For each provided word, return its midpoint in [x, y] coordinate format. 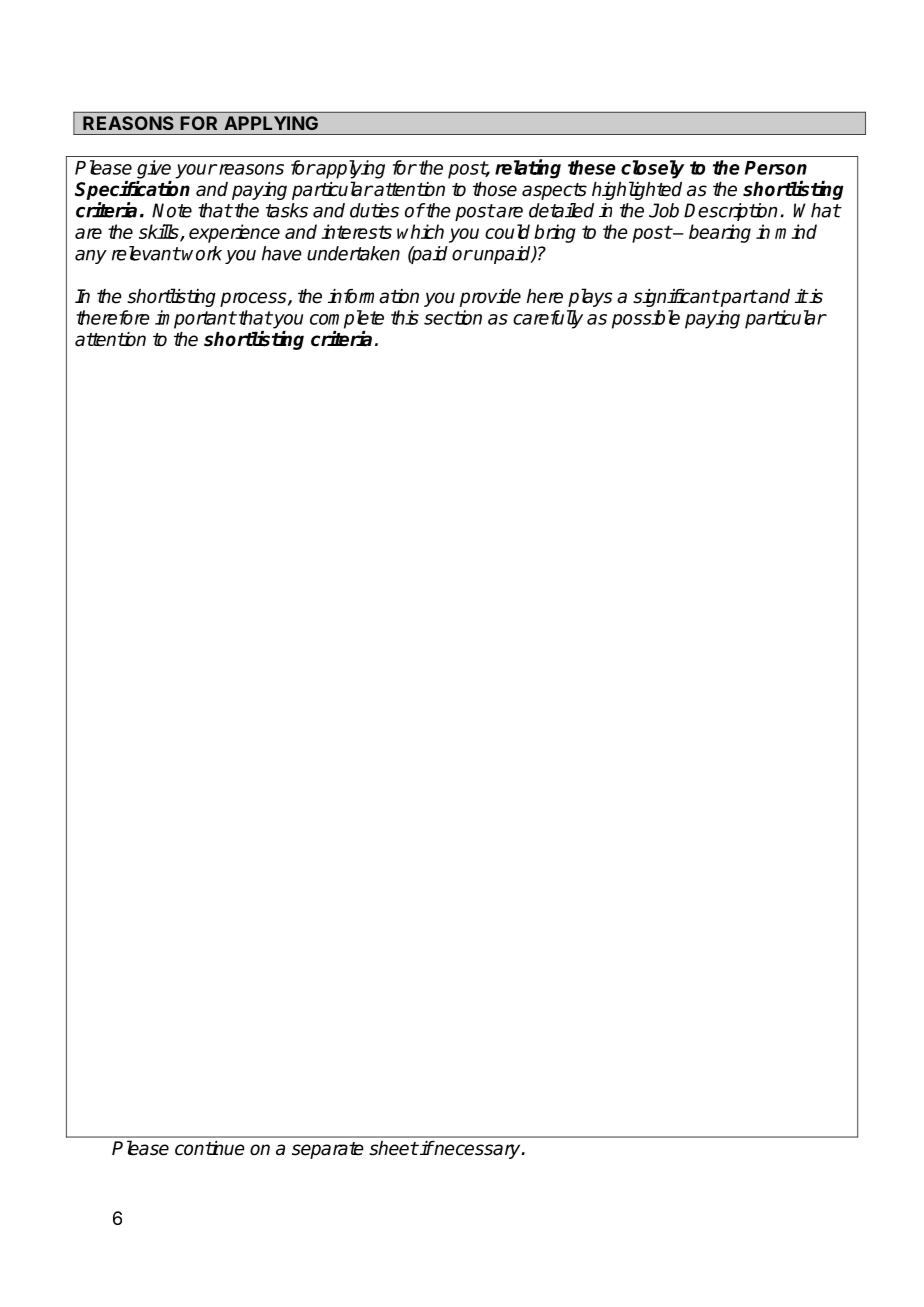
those [495, 189]
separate [328, 1150]
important [195, 319]
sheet [393, 1148]
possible [646, 319]
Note [172, 210]
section [453, 317]
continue [210, 1148]
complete [347, 319]
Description [731, 212]
